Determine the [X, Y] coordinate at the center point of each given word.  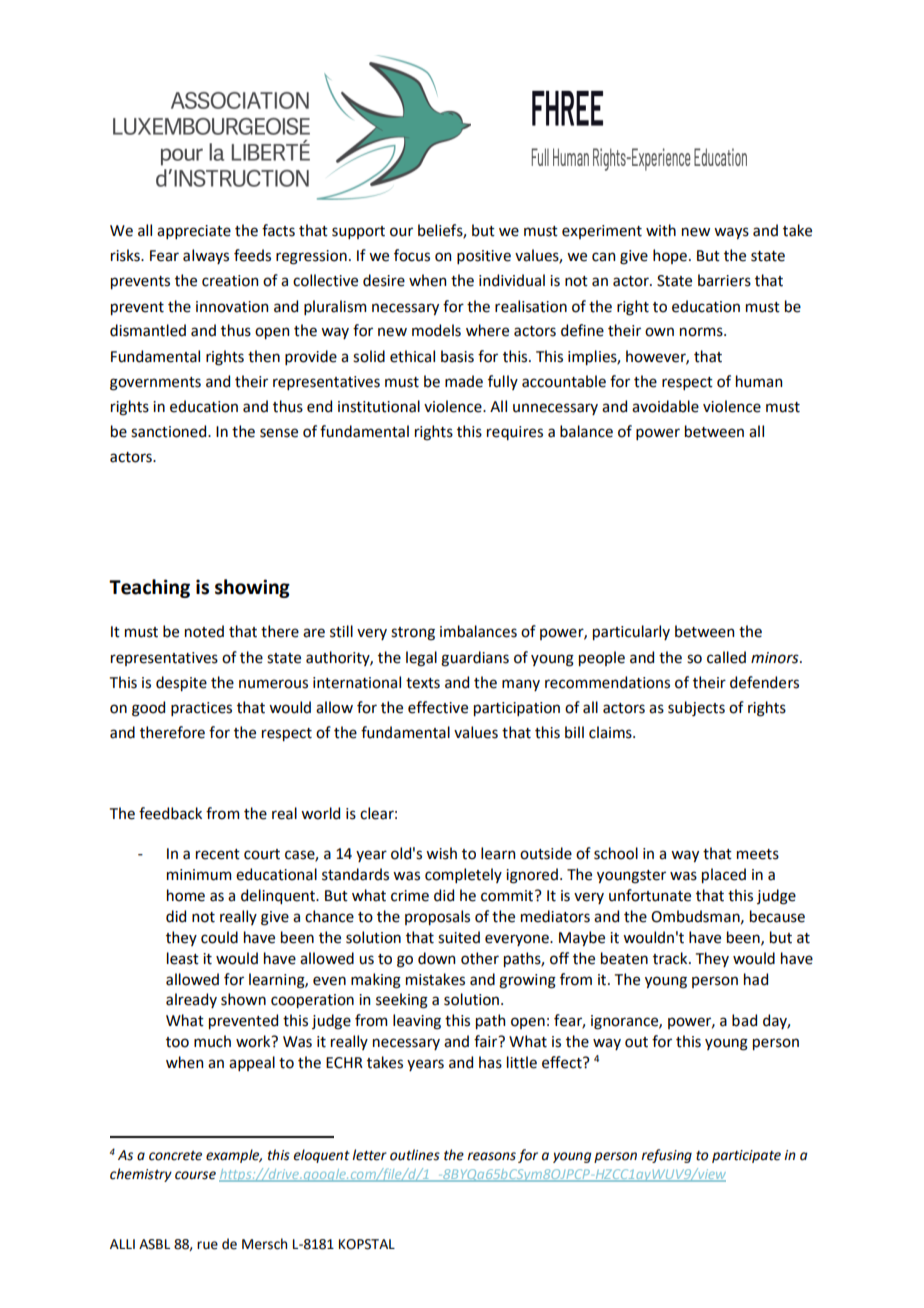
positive [484, 257]
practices [201, 709]
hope [670, 256]
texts [423, 683]
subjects [696, 708]
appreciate [194, 232]
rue [207, 1245]
